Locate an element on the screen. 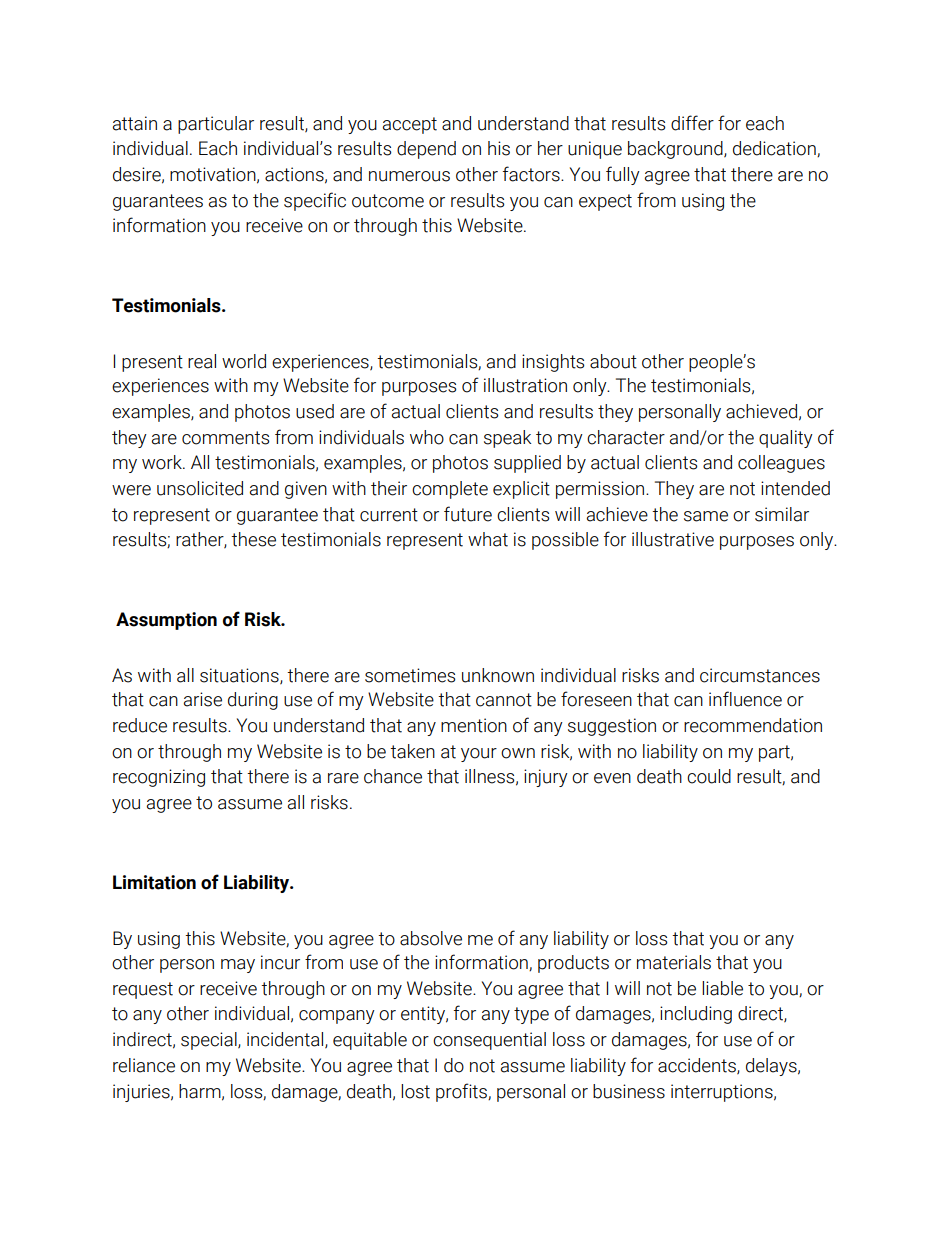  background is located at coordinates (676, 150).
